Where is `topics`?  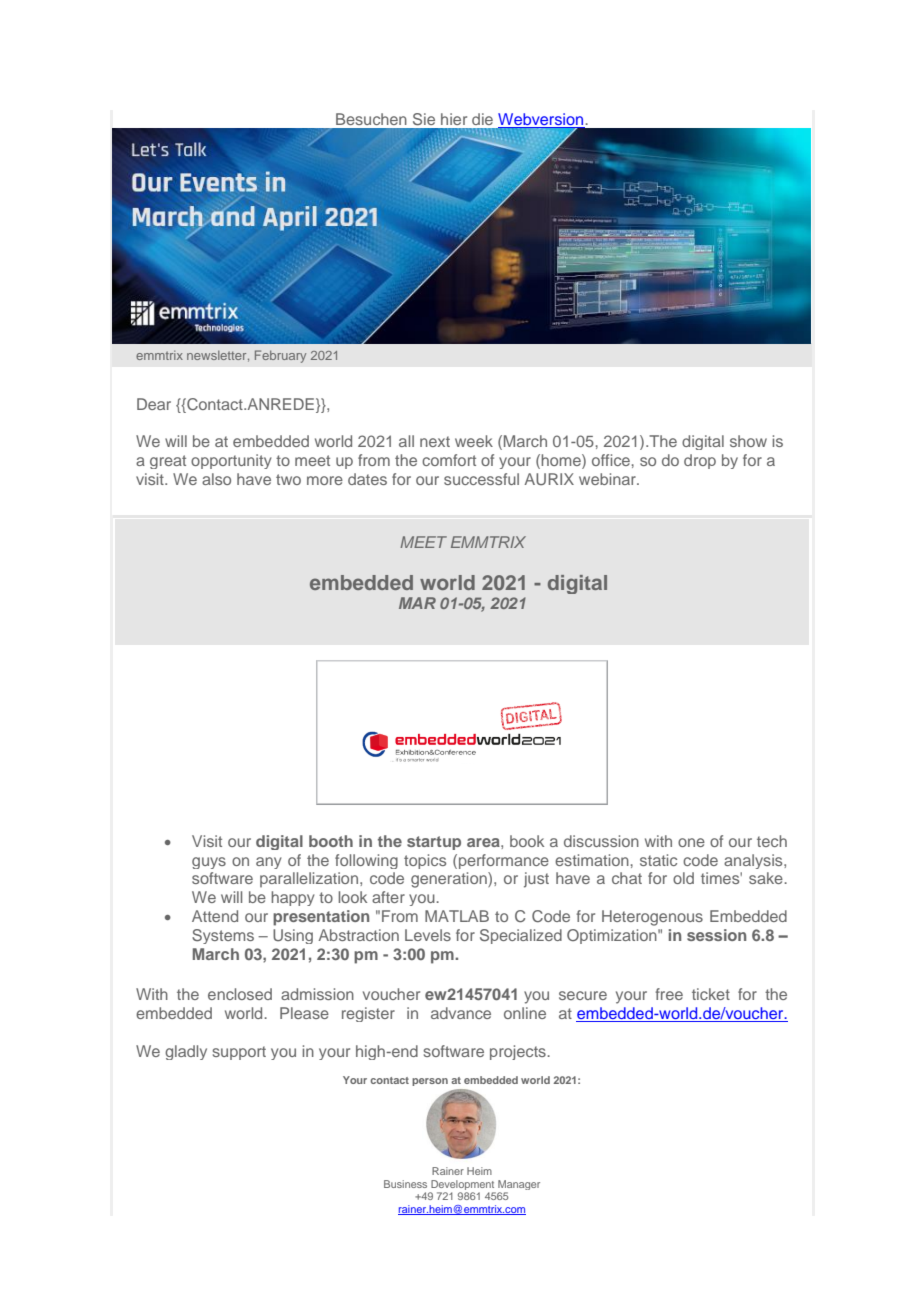 topics is located at coordinates (425, 861).
